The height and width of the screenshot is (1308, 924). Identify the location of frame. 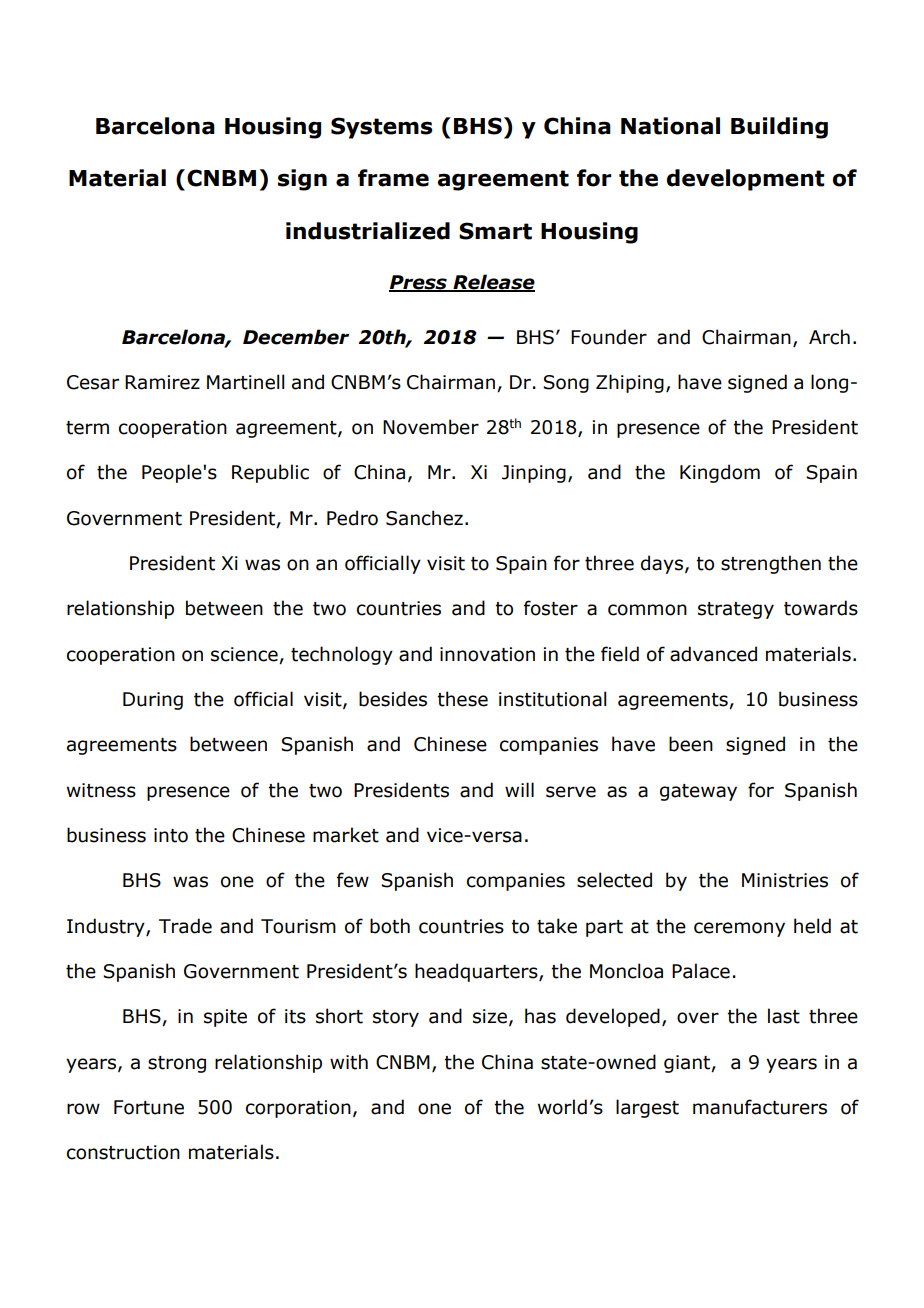
(393, 178).
